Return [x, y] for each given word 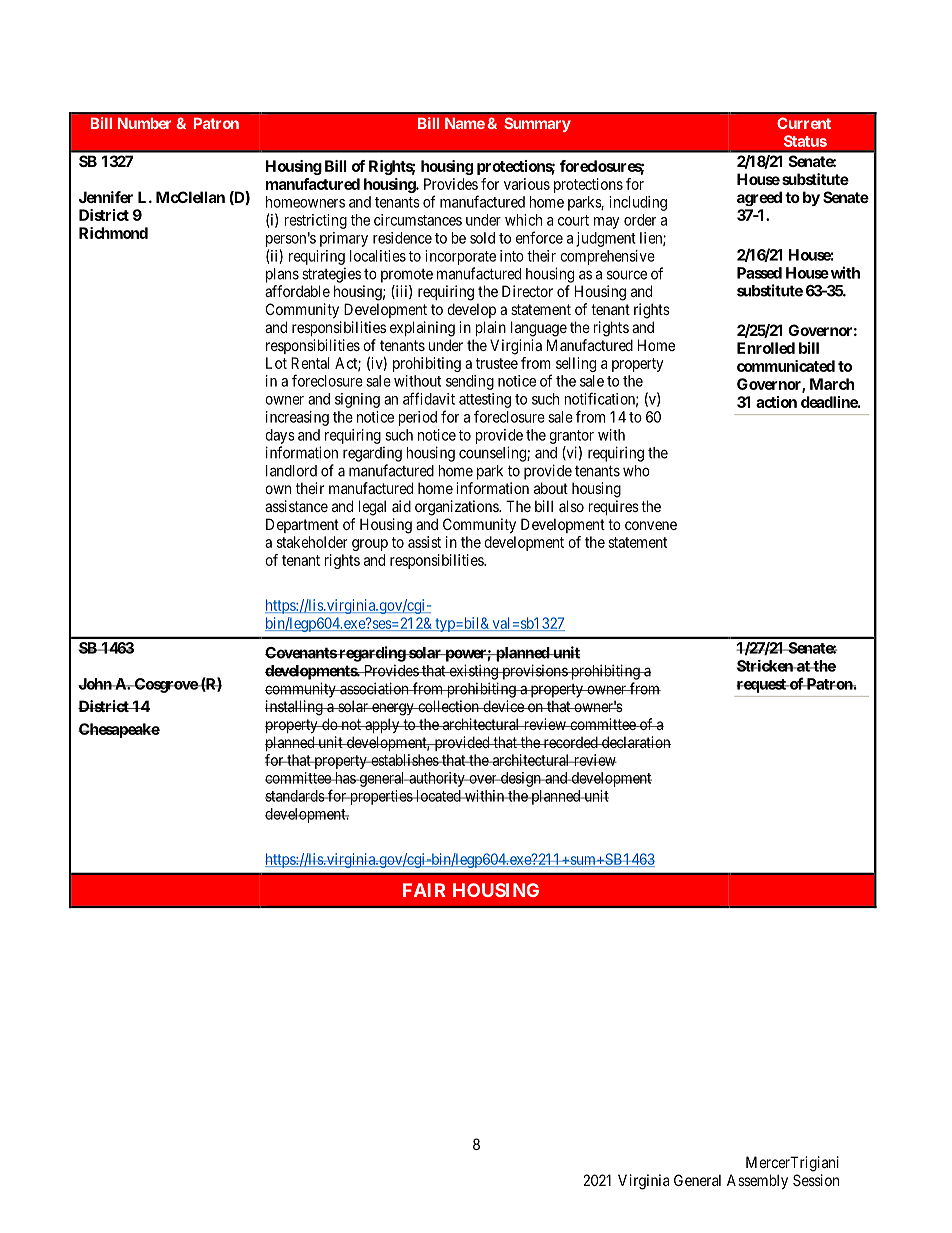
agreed [759, 198]
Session [816, 1180]
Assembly [757, 1181]
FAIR [424, 890]
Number [144, 123]
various [527, 184]
